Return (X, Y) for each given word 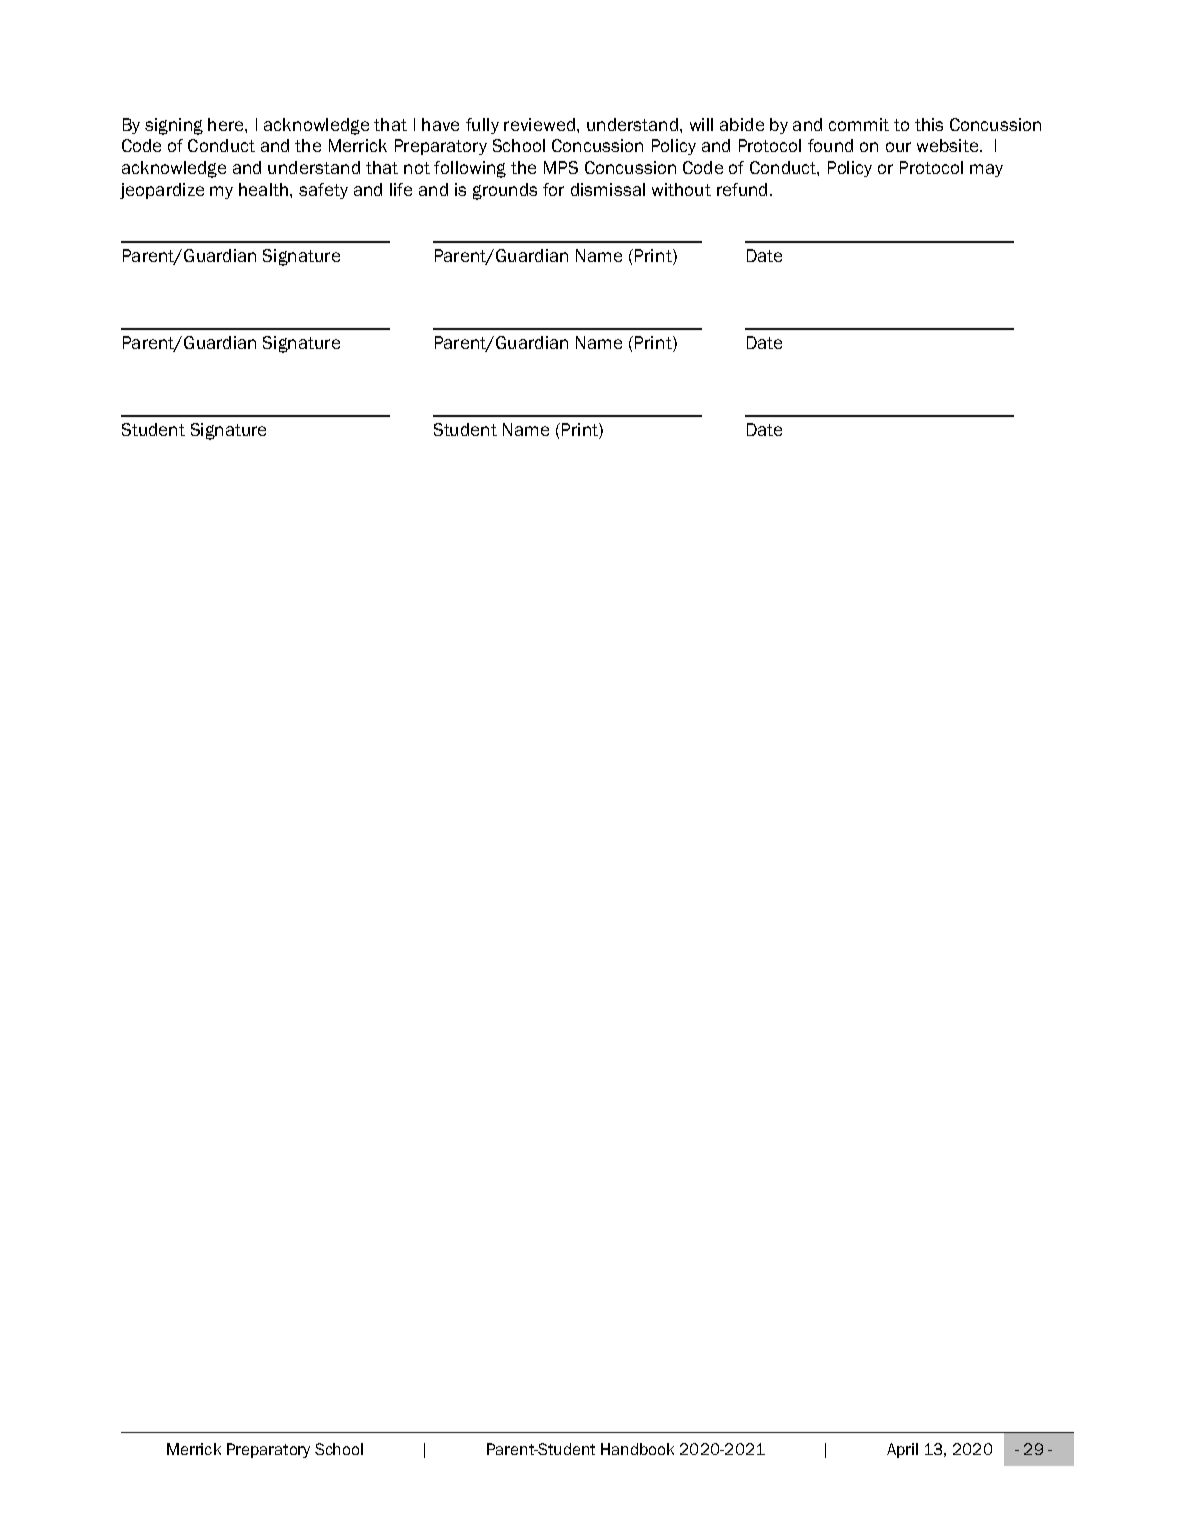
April (902, 1450)
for (553, 189)
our (898, 147)
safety (323, 191)
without (681, 189)
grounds (505, 191)
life (401, 189)
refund (742, 189)
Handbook (637, 1449)
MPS (561, 167)
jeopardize (162, 191)
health (265, 189)
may (986, 170)
